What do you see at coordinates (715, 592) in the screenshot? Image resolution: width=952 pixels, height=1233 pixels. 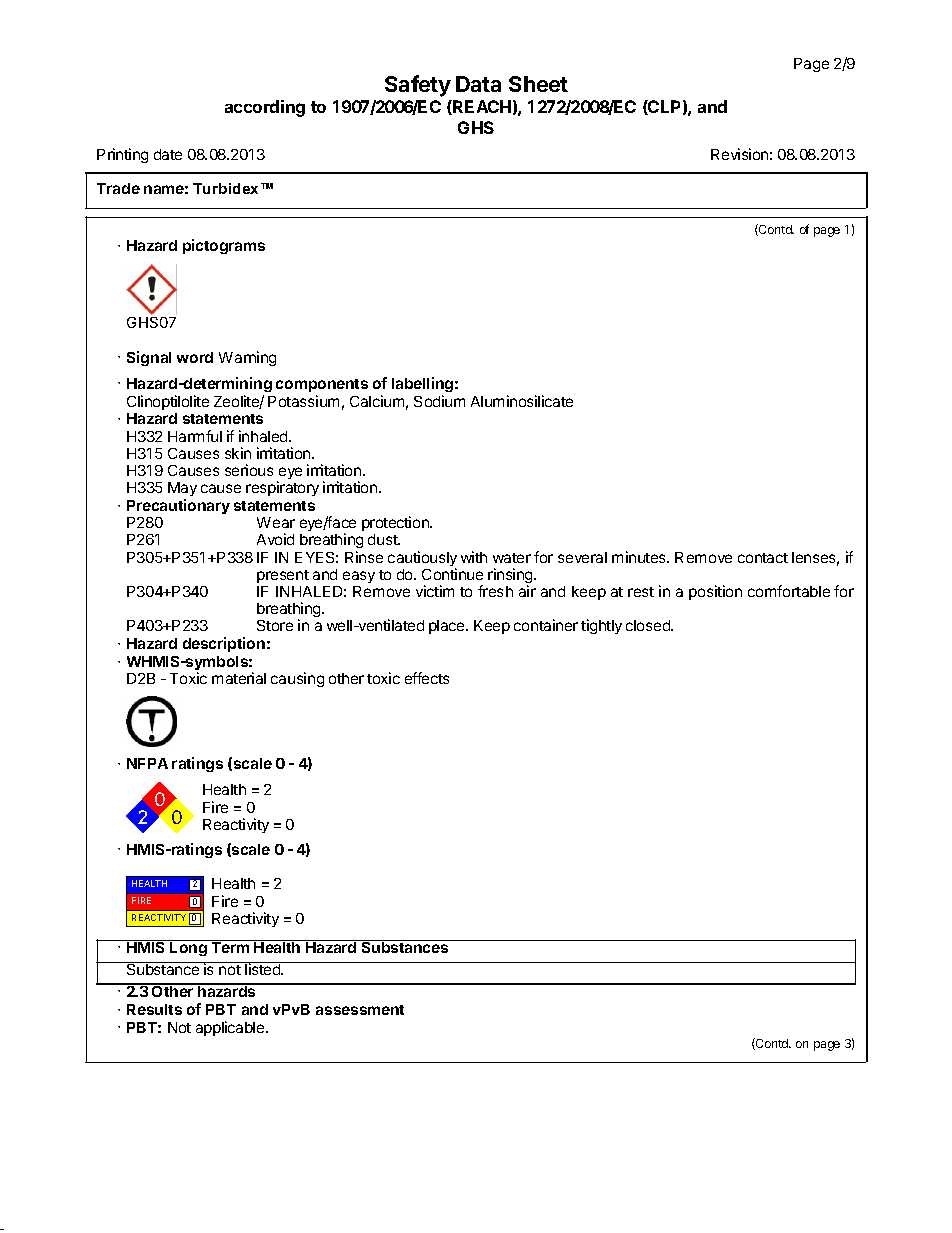 I see `position` at bounding box center [715, 592].
